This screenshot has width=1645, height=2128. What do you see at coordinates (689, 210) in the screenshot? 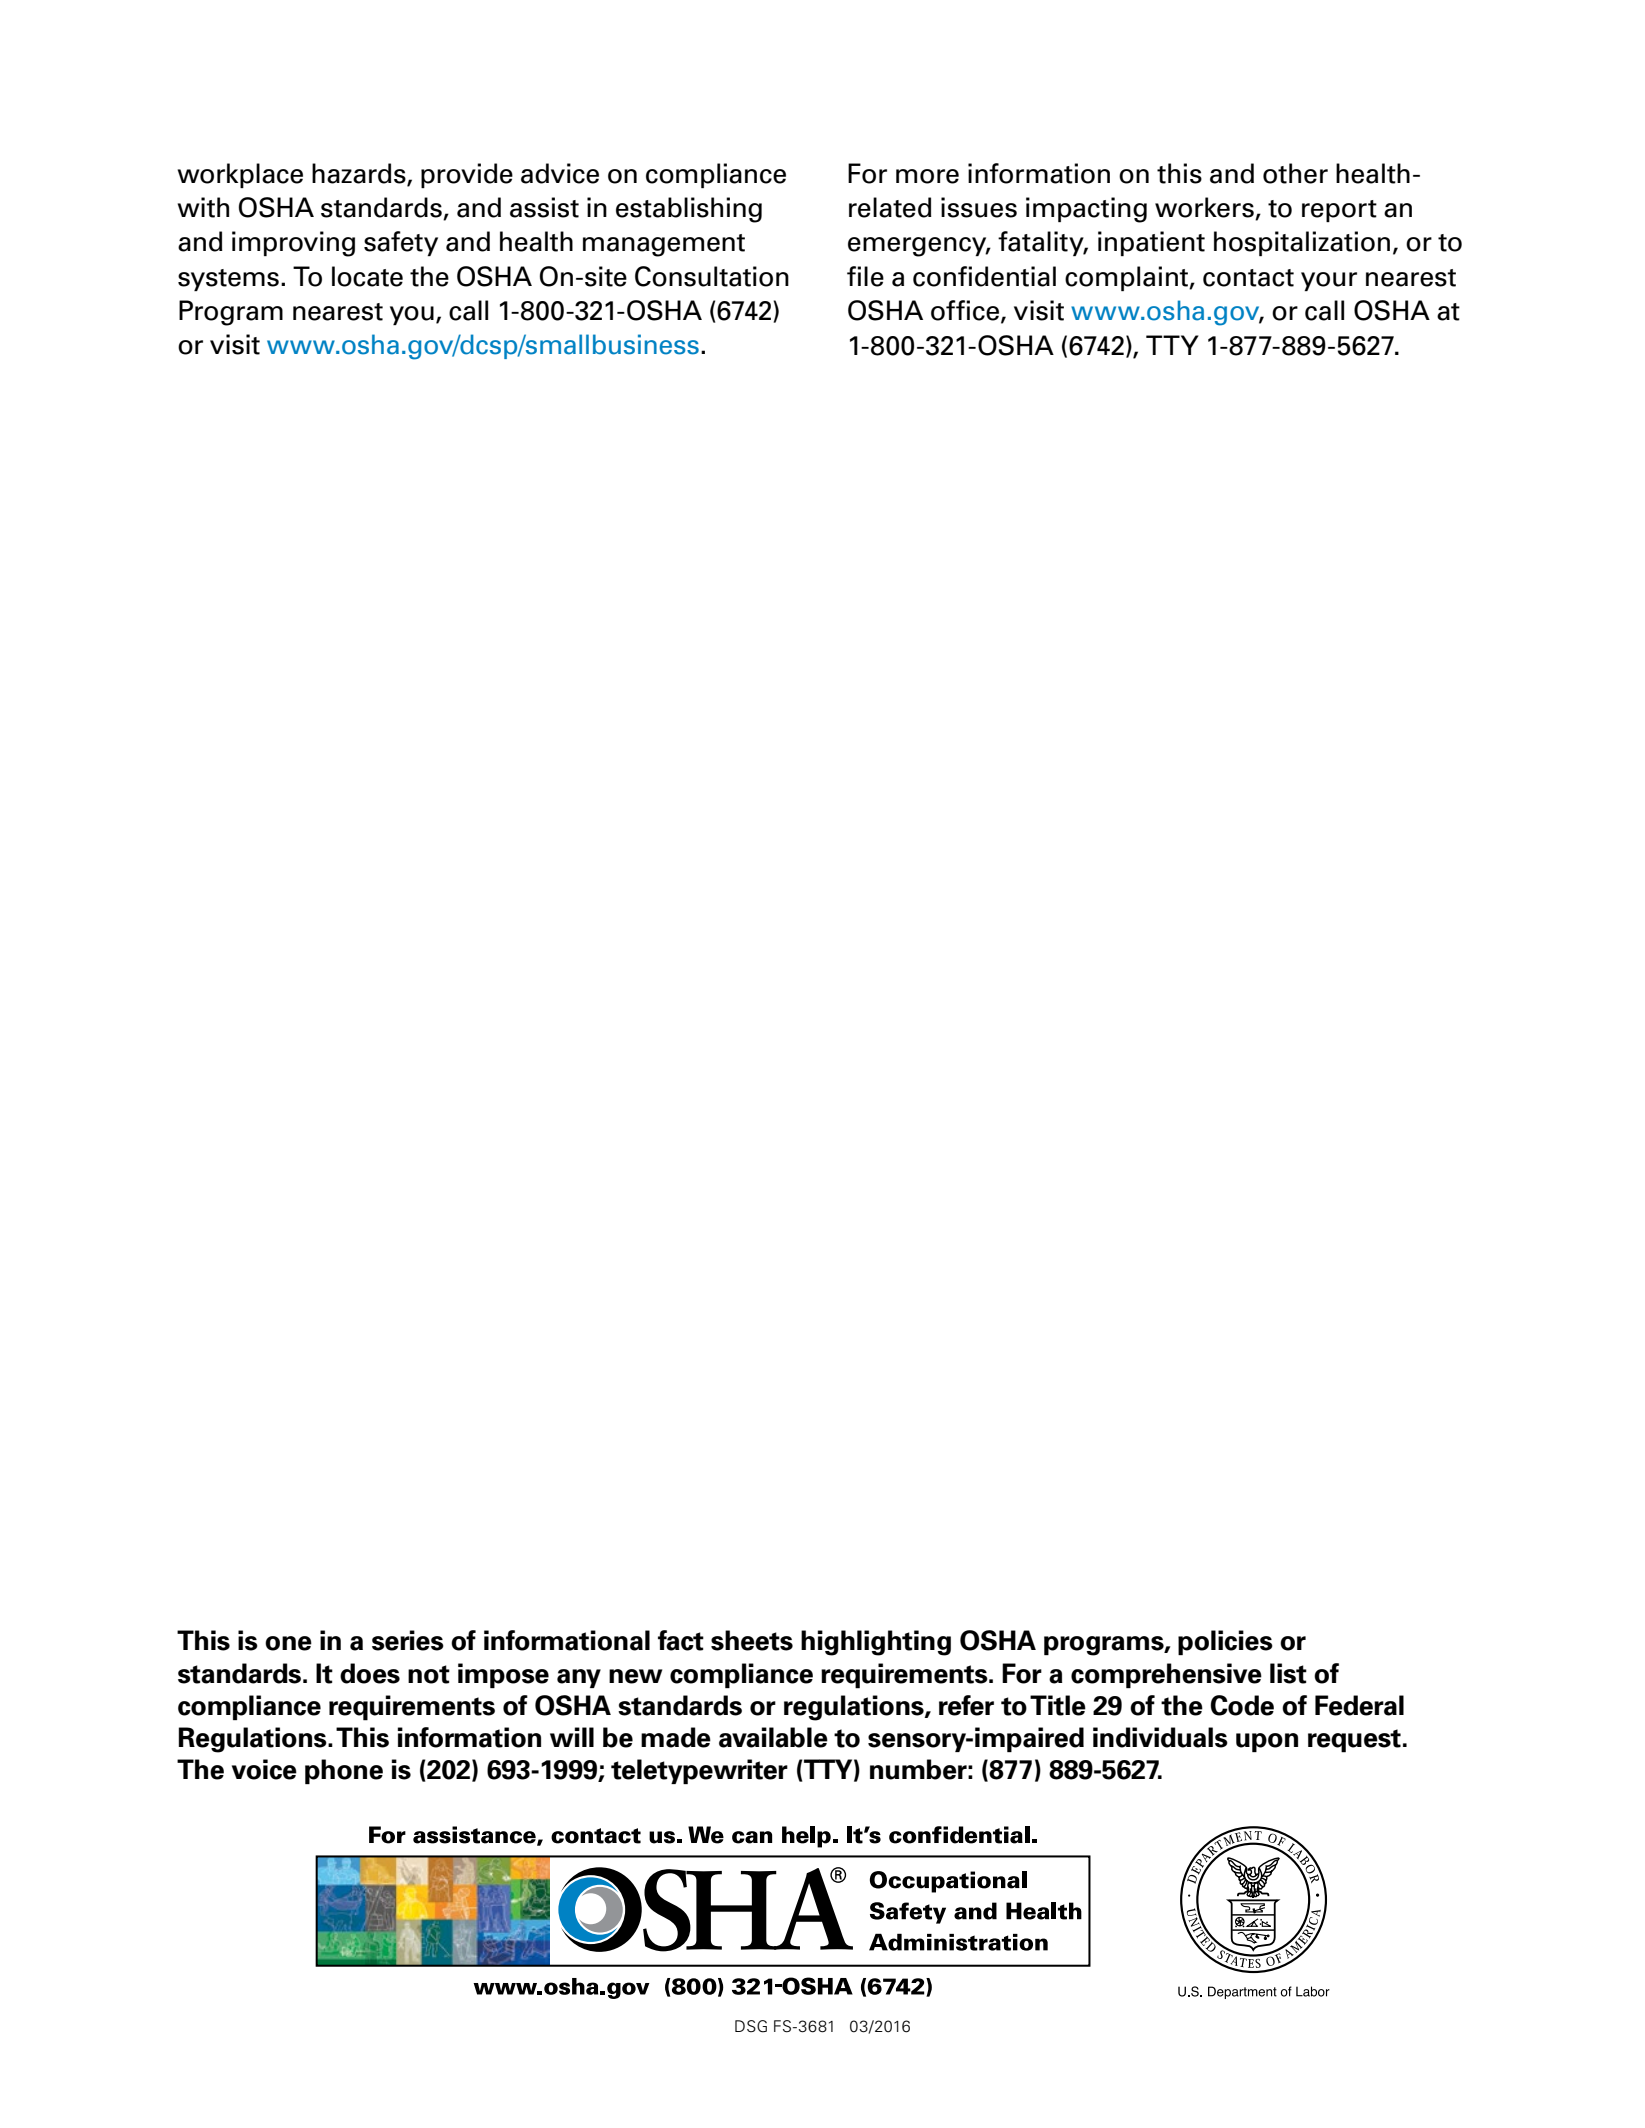
I see `establishing` at bounding box center [689, 210].
